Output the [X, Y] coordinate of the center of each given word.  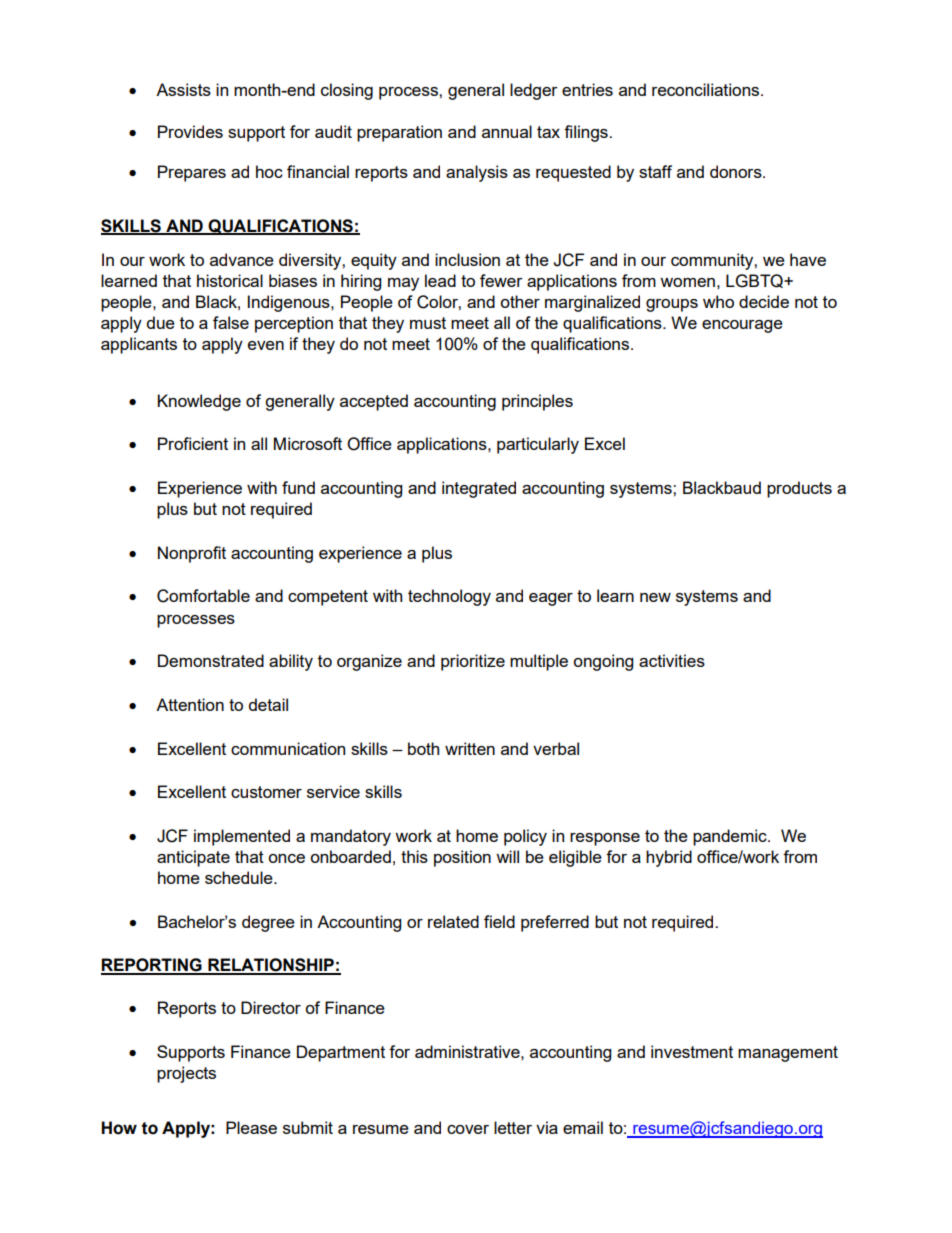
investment [692, 1051]
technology [449, 597]
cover [468, 1129]
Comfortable [203, 596]
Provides [190, 131]
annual [507, 131]
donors [737, 171]
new [655, 597]
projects [186, 1074]
